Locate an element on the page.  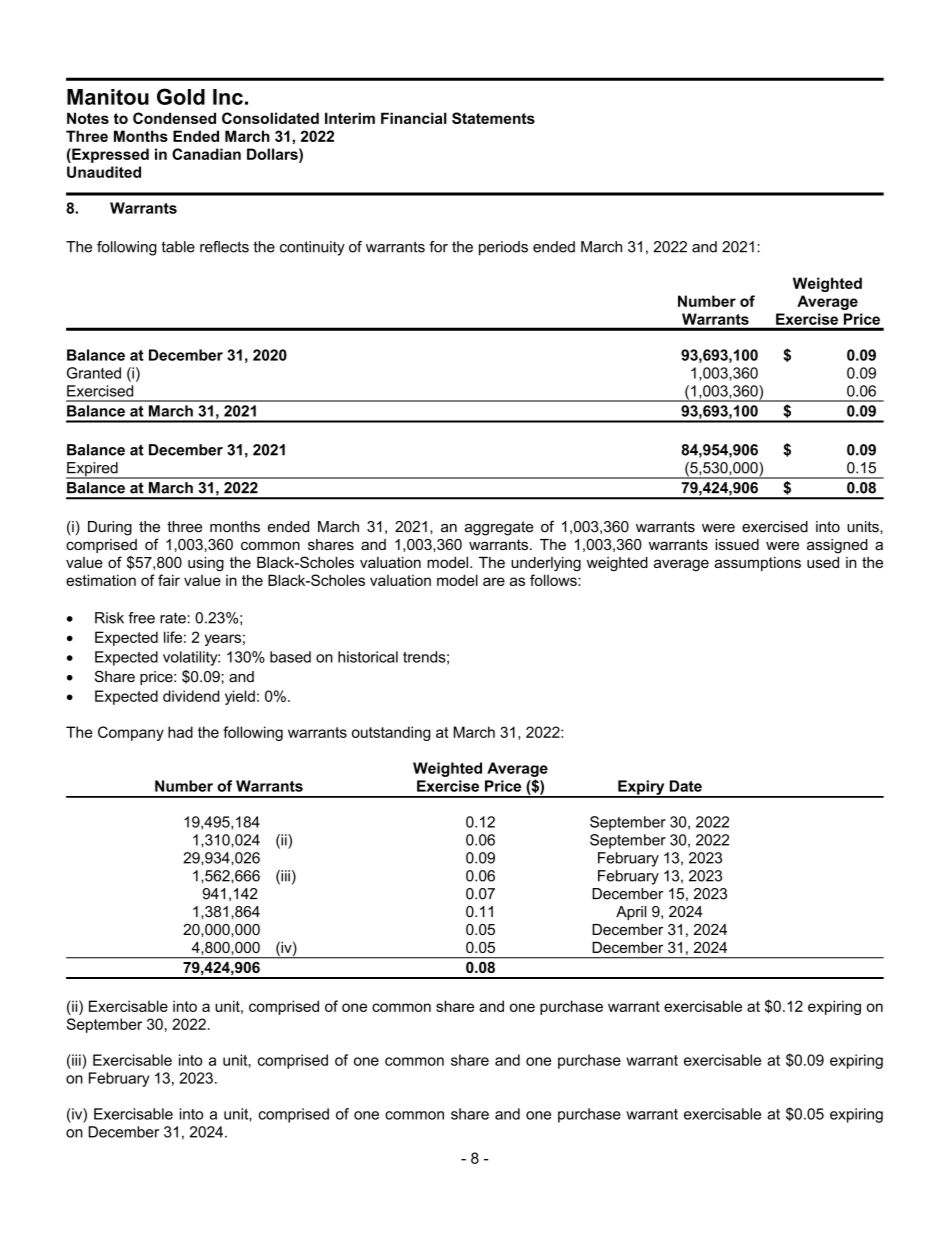
During is located at coordinates (110, 528).
